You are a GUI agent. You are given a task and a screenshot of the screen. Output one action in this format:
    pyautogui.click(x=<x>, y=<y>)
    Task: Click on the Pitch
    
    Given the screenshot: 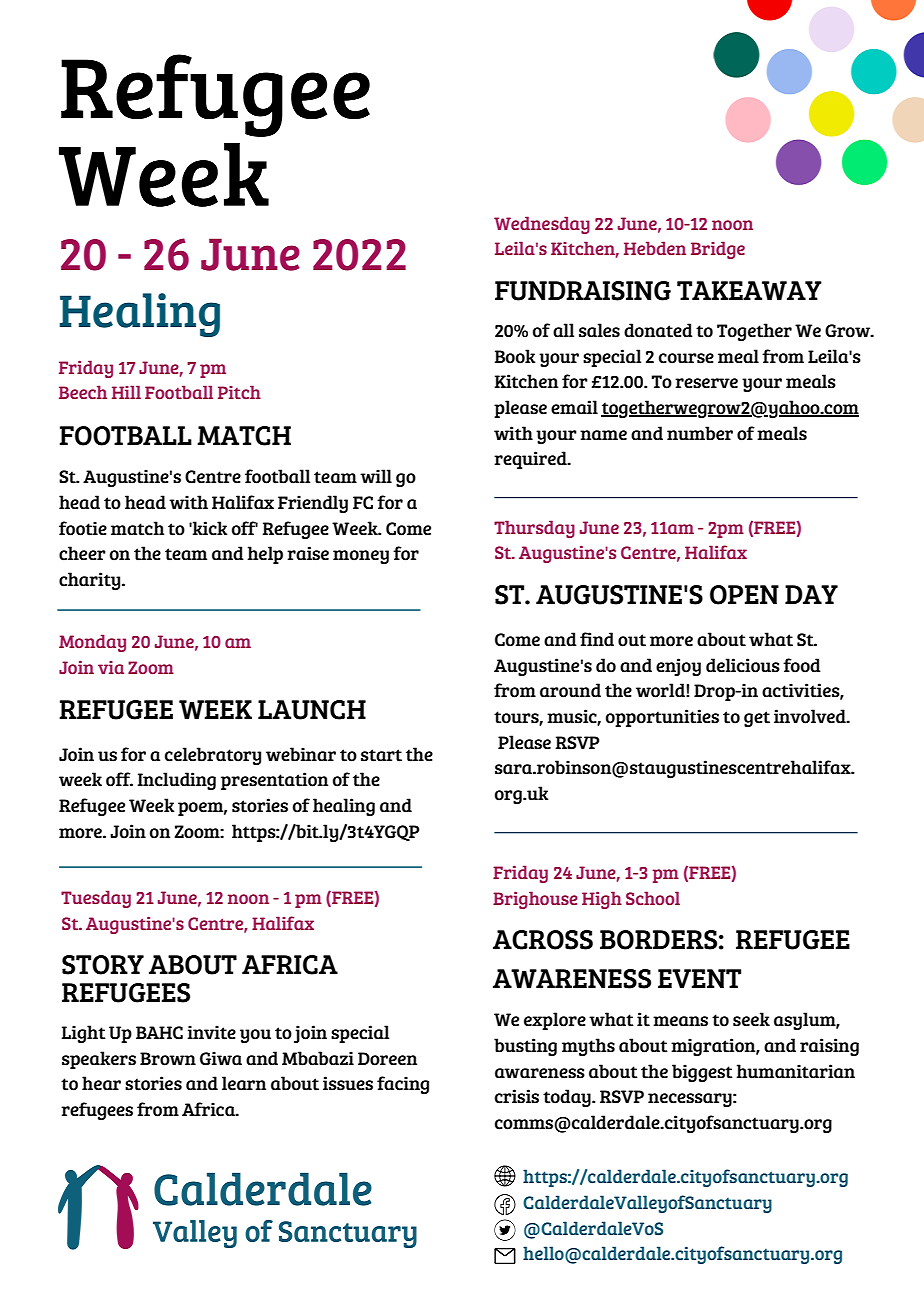 What is the action you would take?
    pyautogui.click(x=239, y=392)
